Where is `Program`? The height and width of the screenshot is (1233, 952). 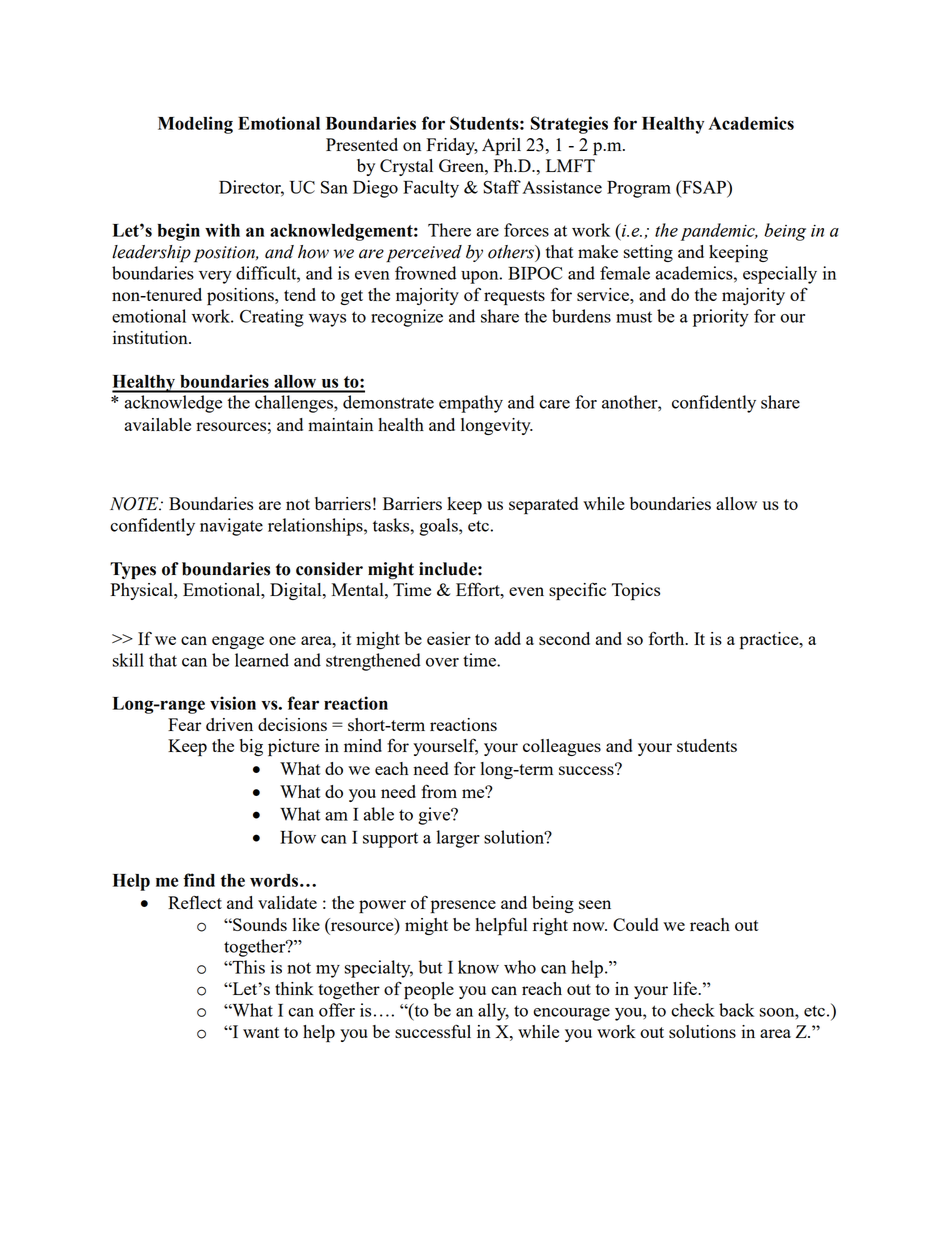 Program is located at coordinates (639, 189).
